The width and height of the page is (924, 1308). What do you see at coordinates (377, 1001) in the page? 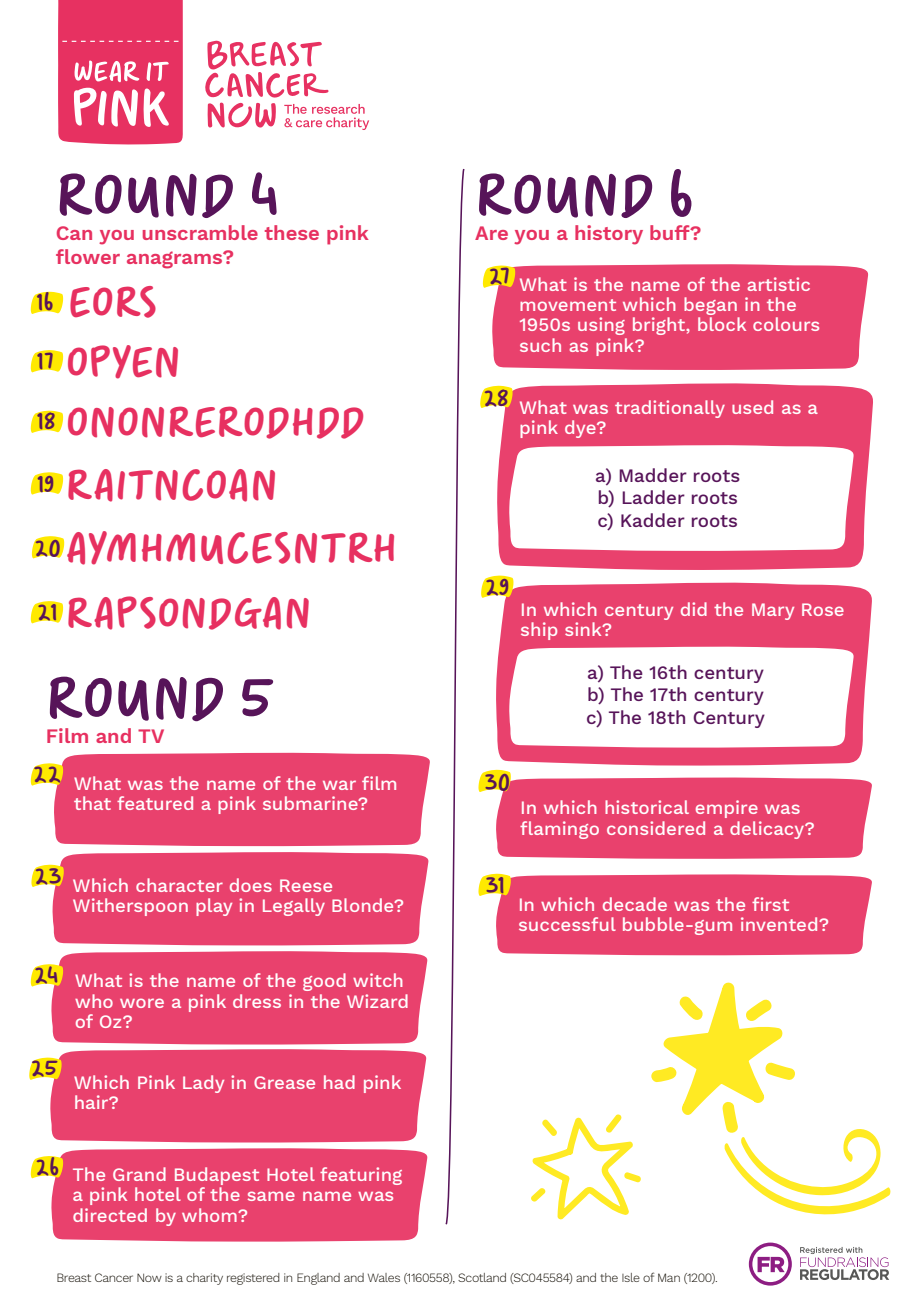
I see `Wizard` at bounding box center [377, 1001].
